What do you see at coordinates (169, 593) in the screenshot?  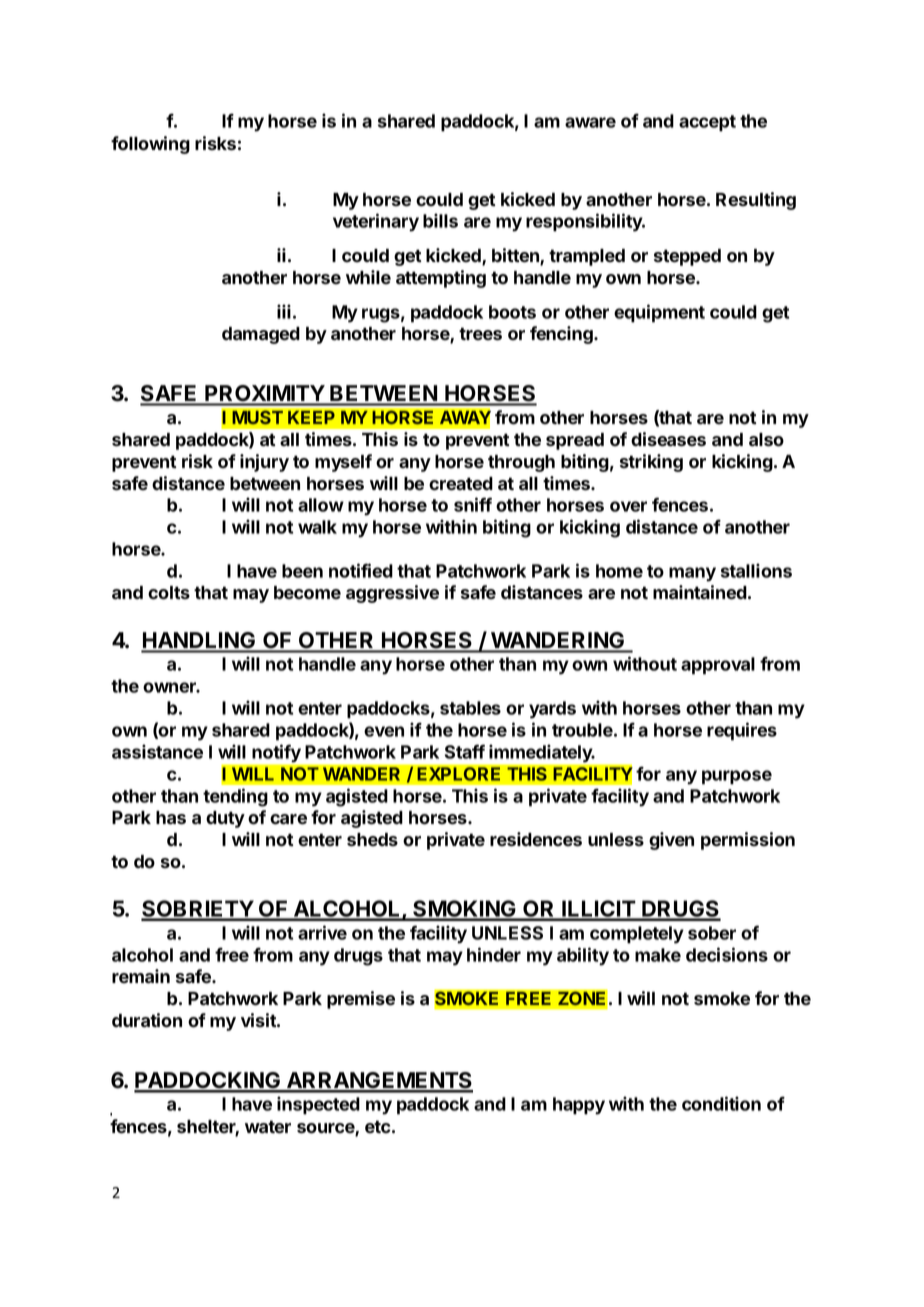 I see `colts` at bounding box center [169, 593].
